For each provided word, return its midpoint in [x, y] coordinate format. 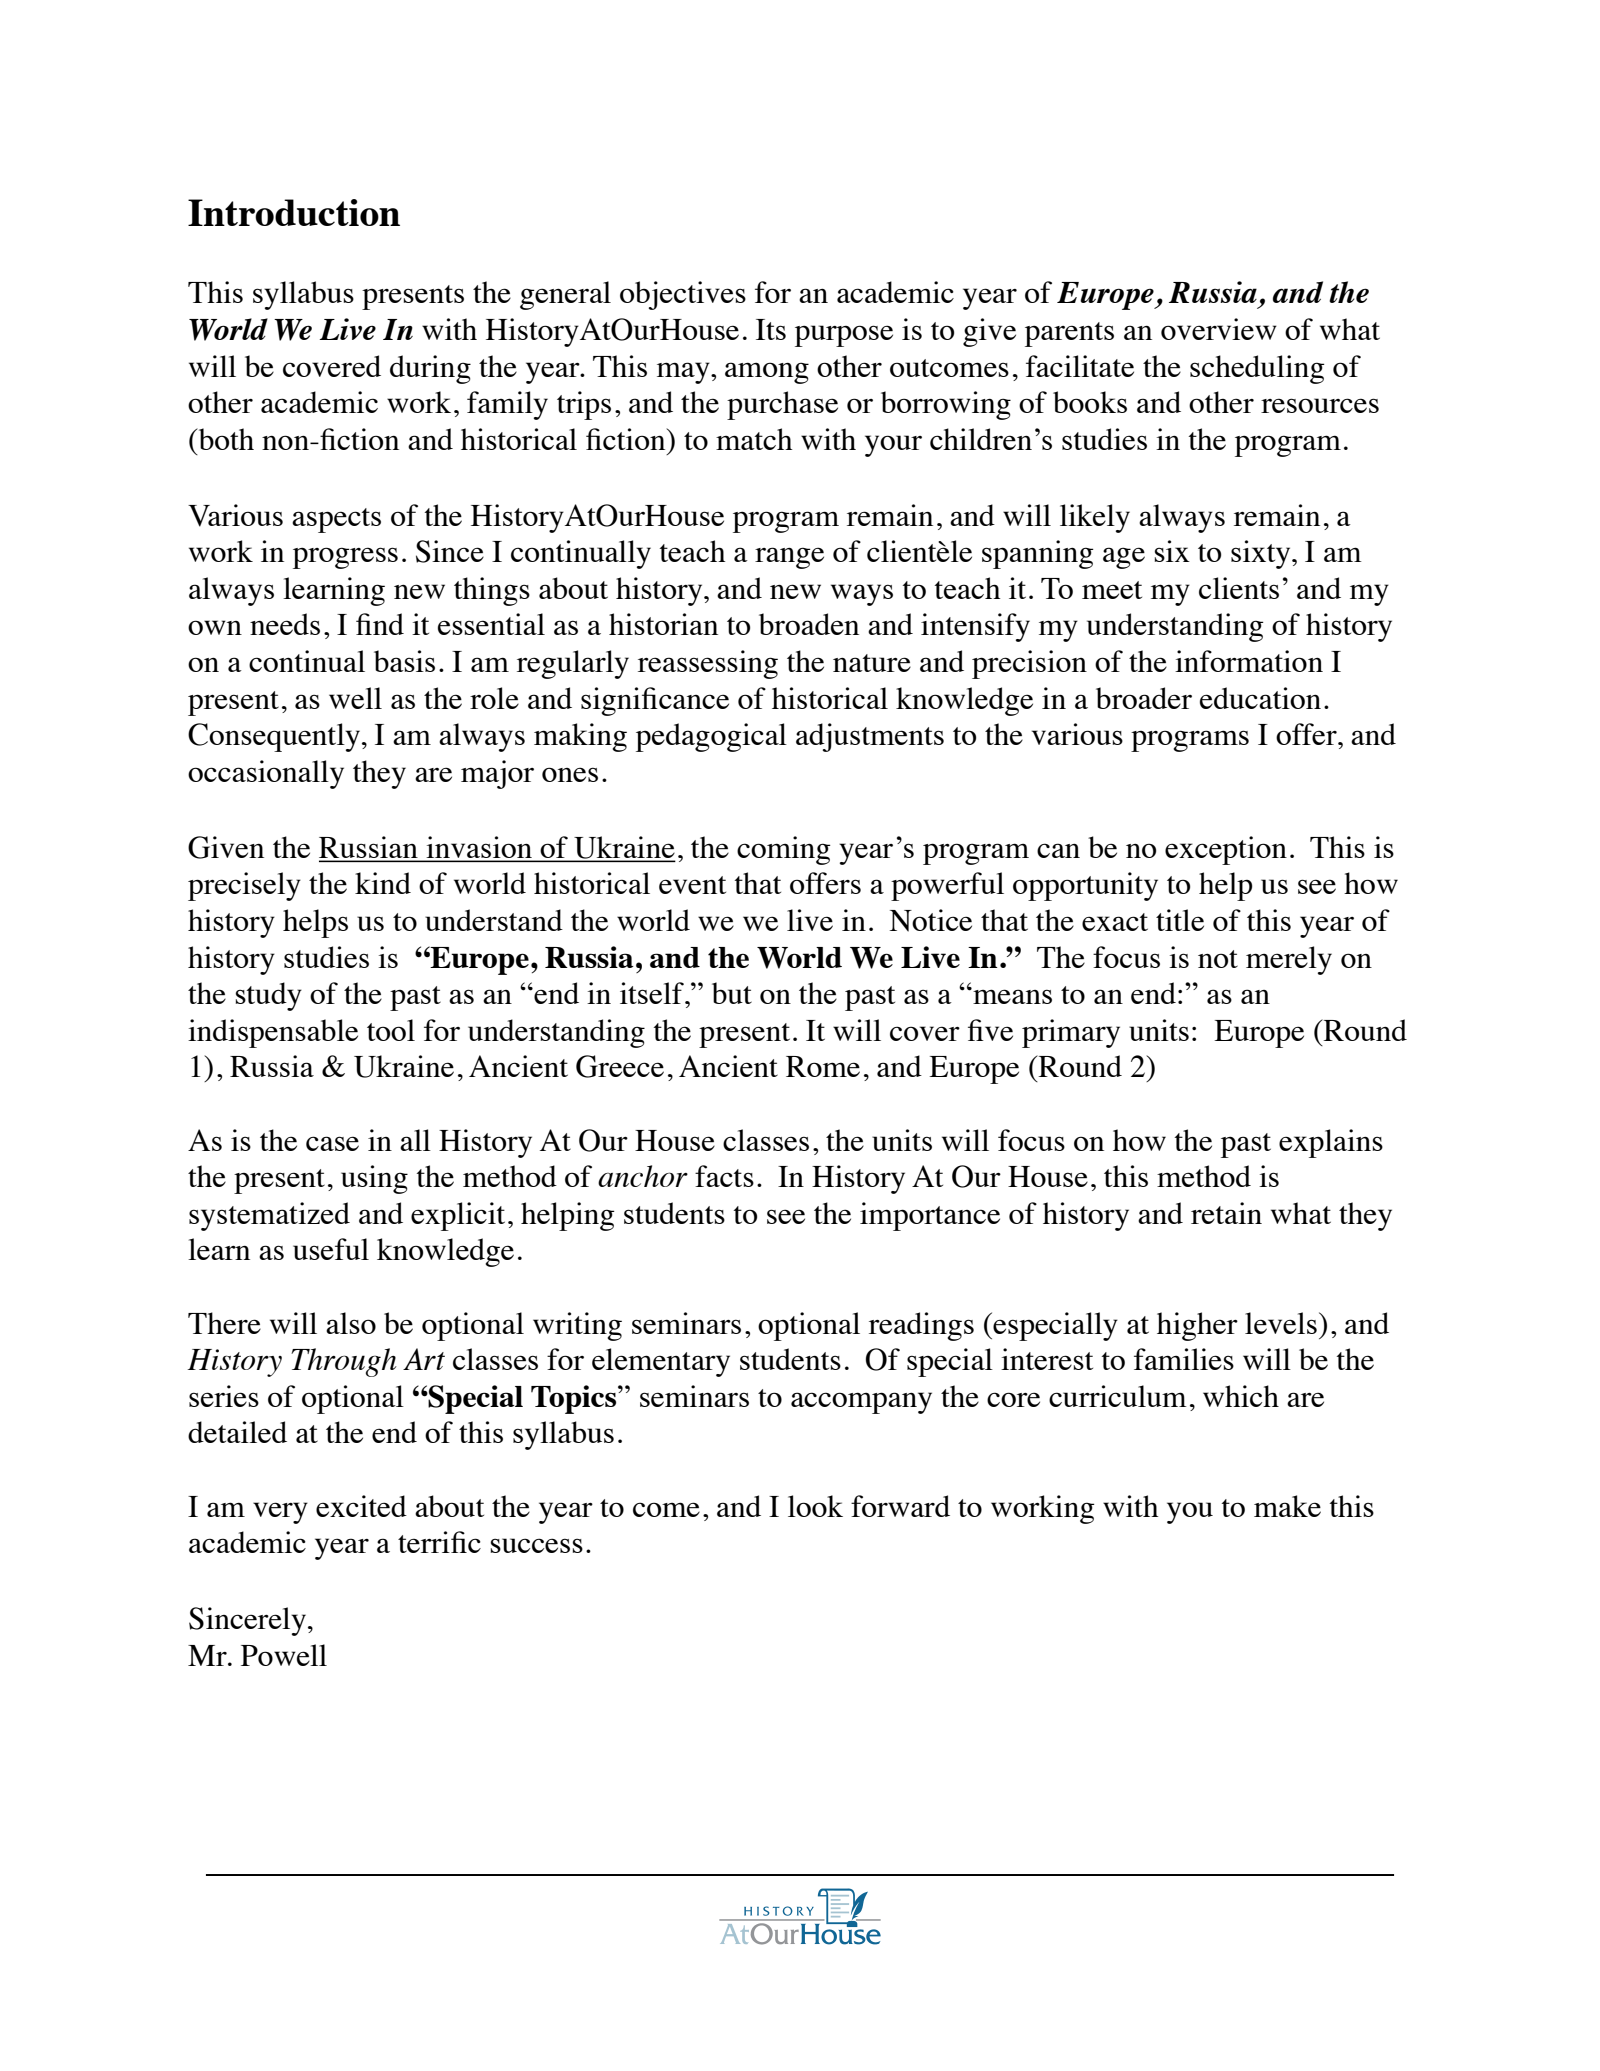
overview [1219, 329]
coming [784, 850]
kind [383, 883]
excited [361, 1506]
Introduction [294, 212]
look [815, 1506]
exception [1226, 850]
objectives [683, 295]
